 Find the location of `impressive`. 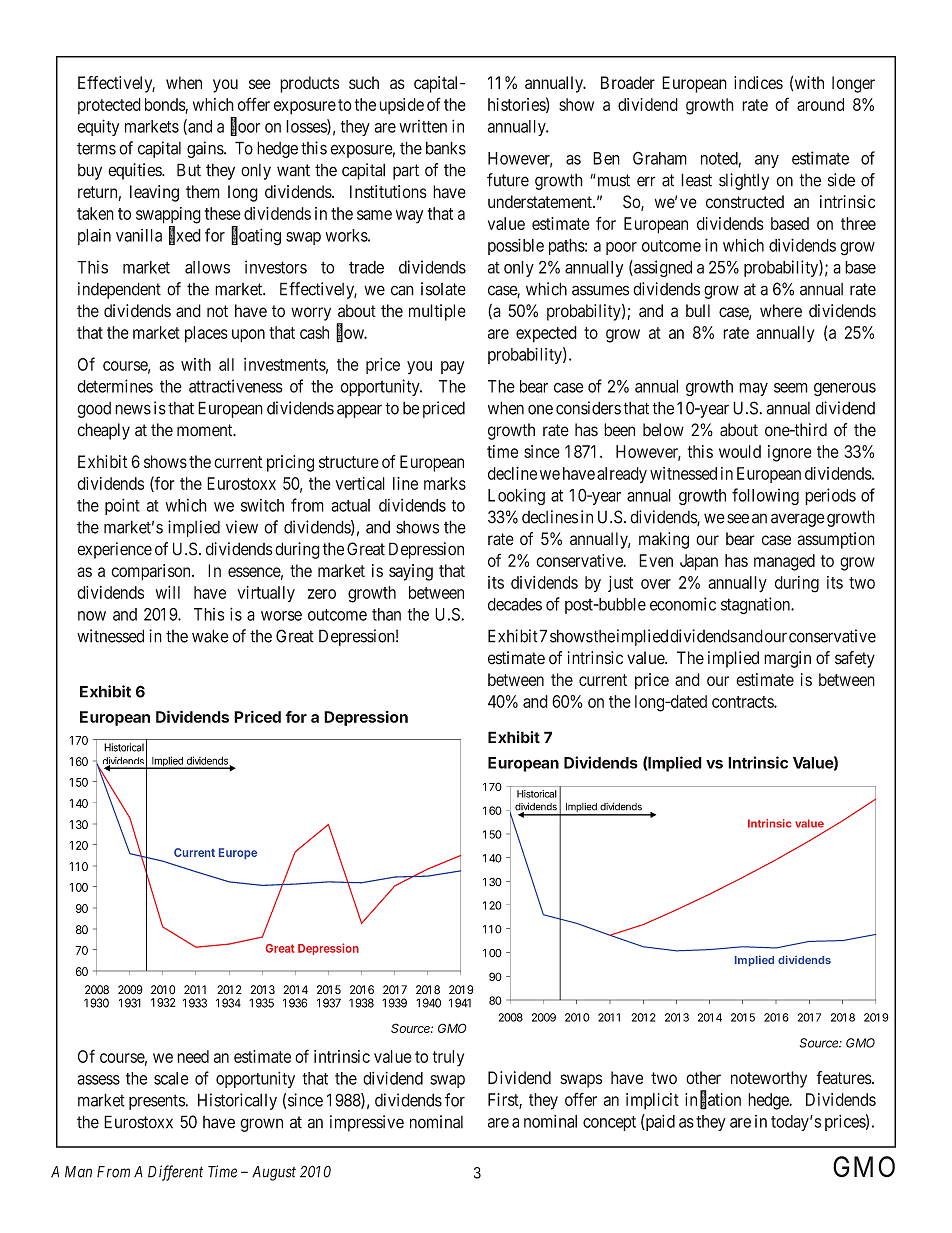

impressive is located at coordinates (367, 1123).
